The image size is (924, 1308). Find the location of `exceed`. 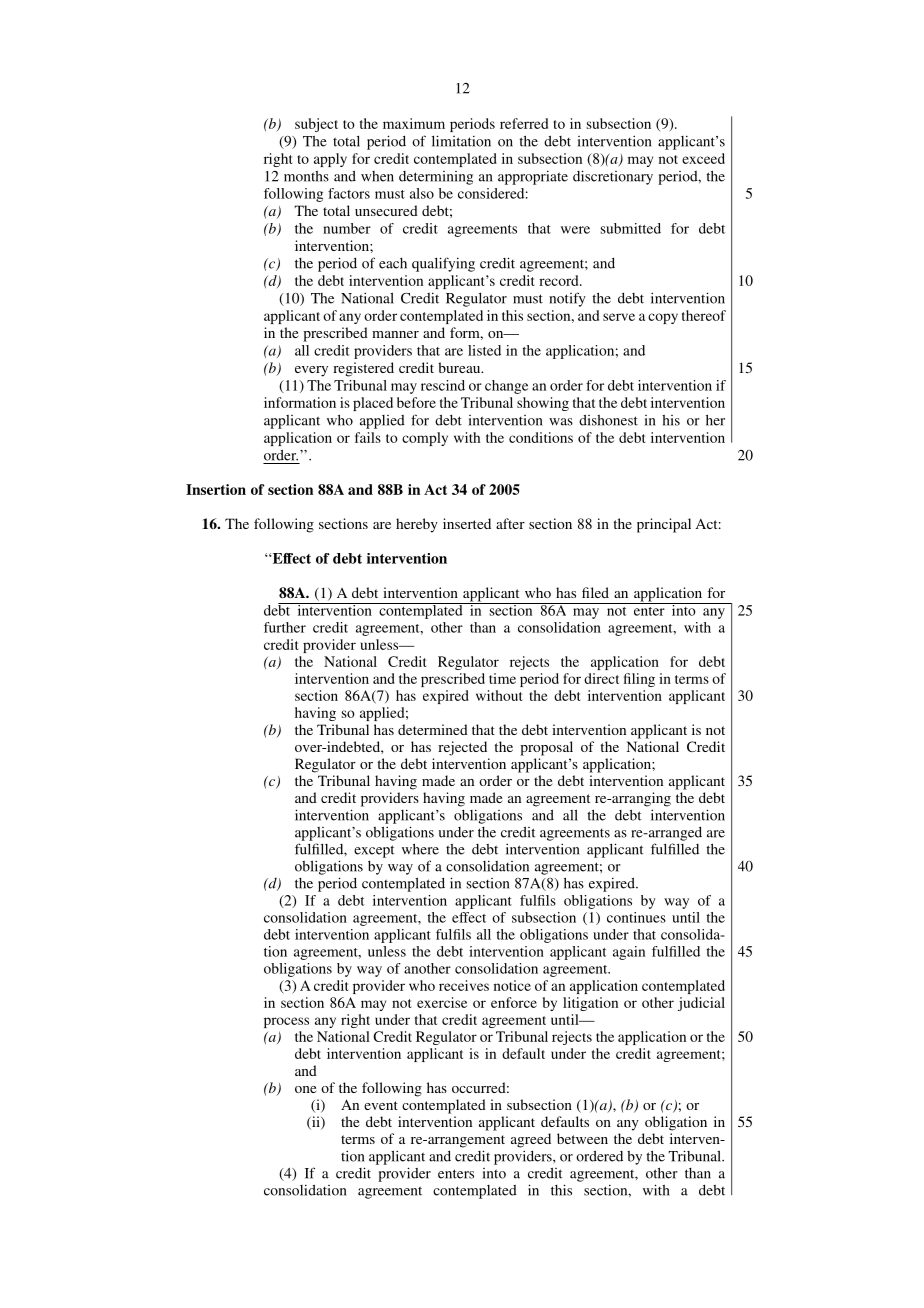

exceed is located at coordinates (703, 158).
